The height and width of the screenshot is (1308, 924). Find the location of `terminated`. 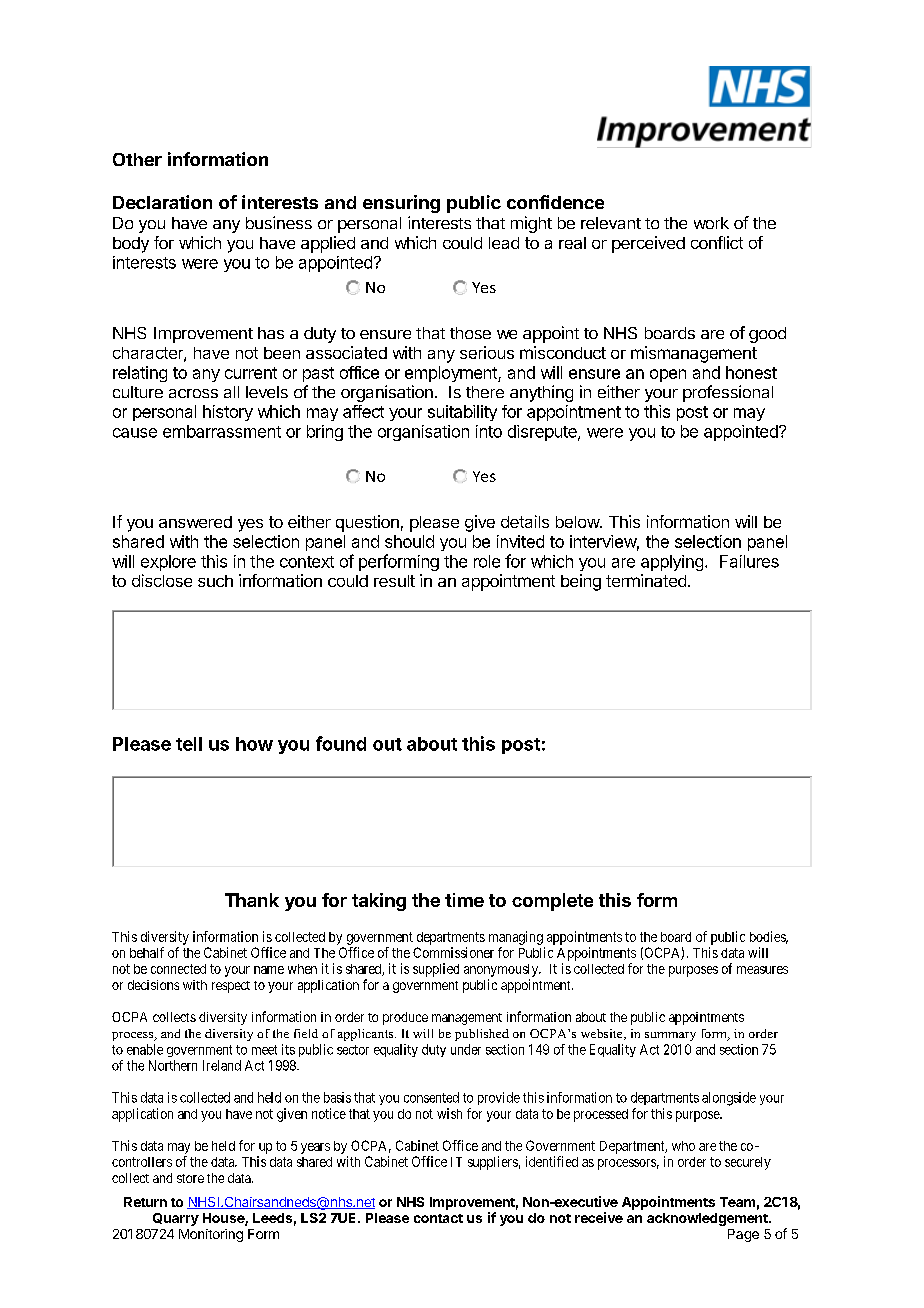

terminated is located at coordinates (646, 580).
